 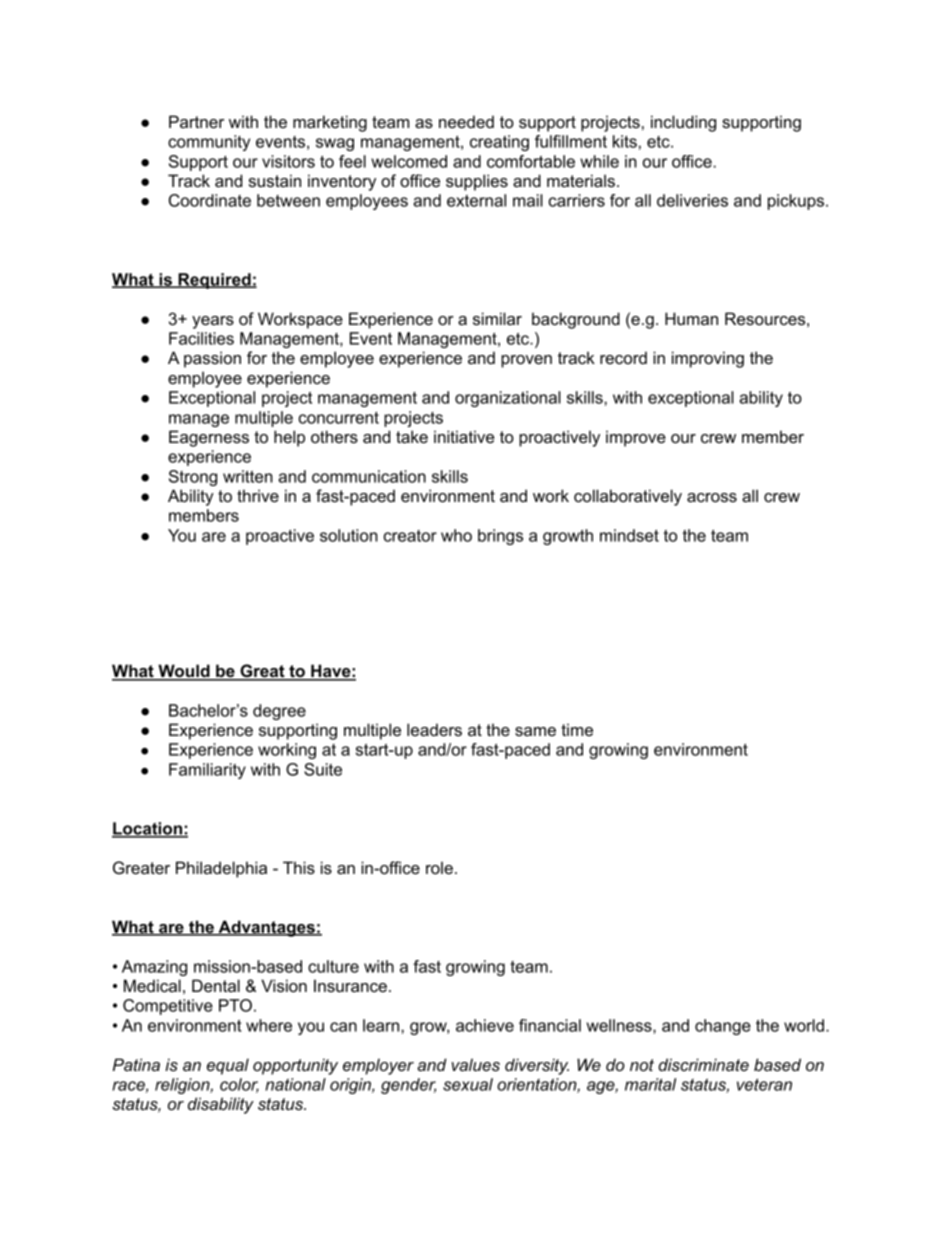 I want to click on creating, so click(x=499, y=143).
